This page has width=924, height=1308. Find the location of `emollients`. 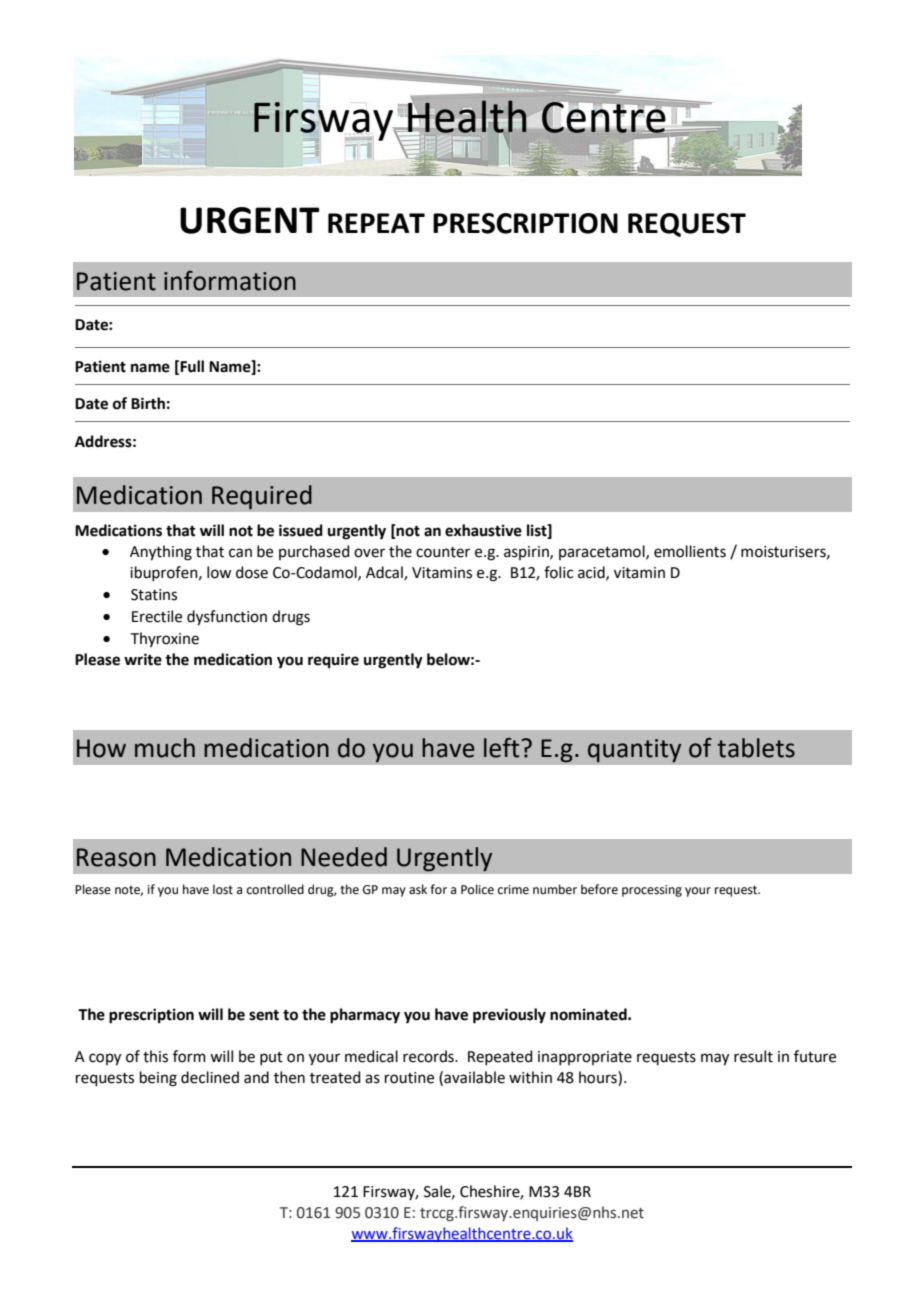

emollients is located at coordinates (690, 551).
